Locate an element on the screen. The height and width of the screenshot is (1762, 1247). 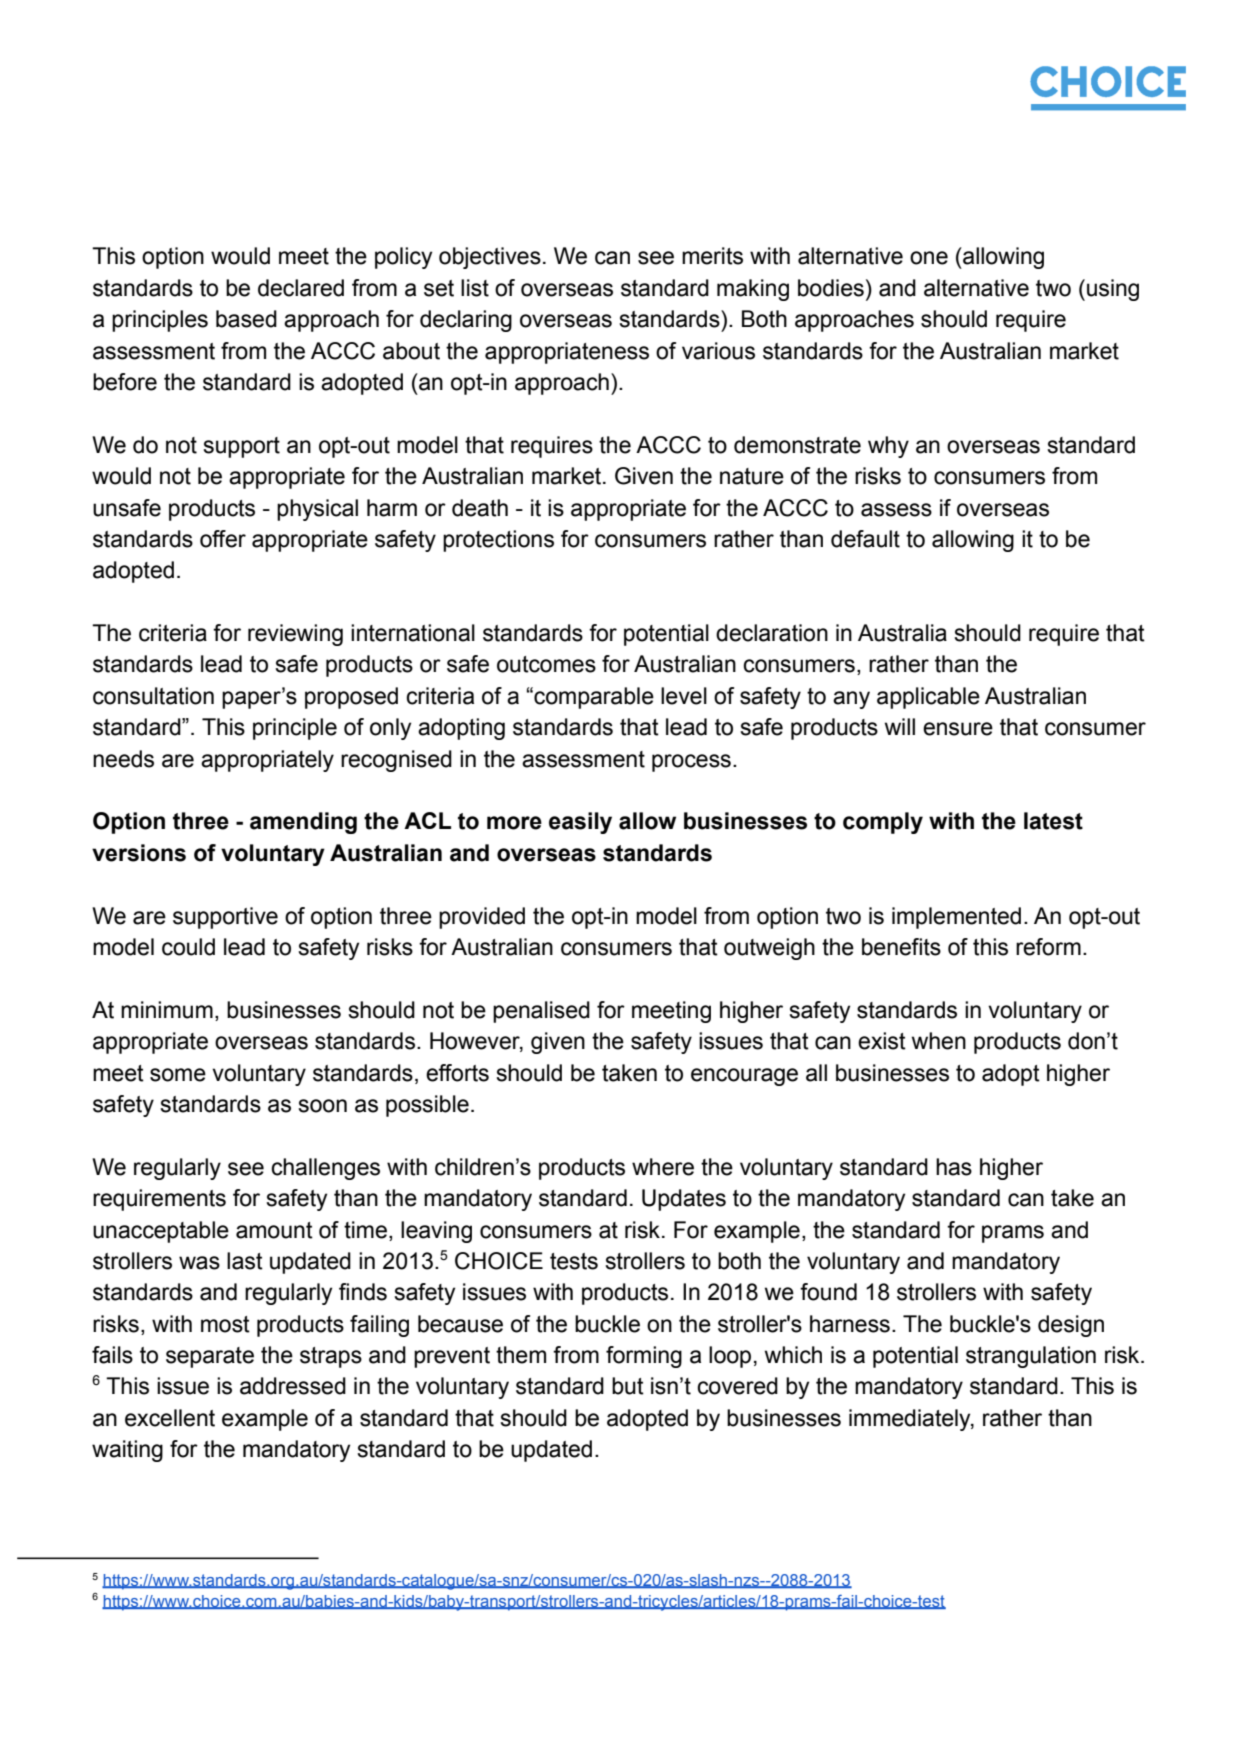
based is located at coordinates (246, 319).
